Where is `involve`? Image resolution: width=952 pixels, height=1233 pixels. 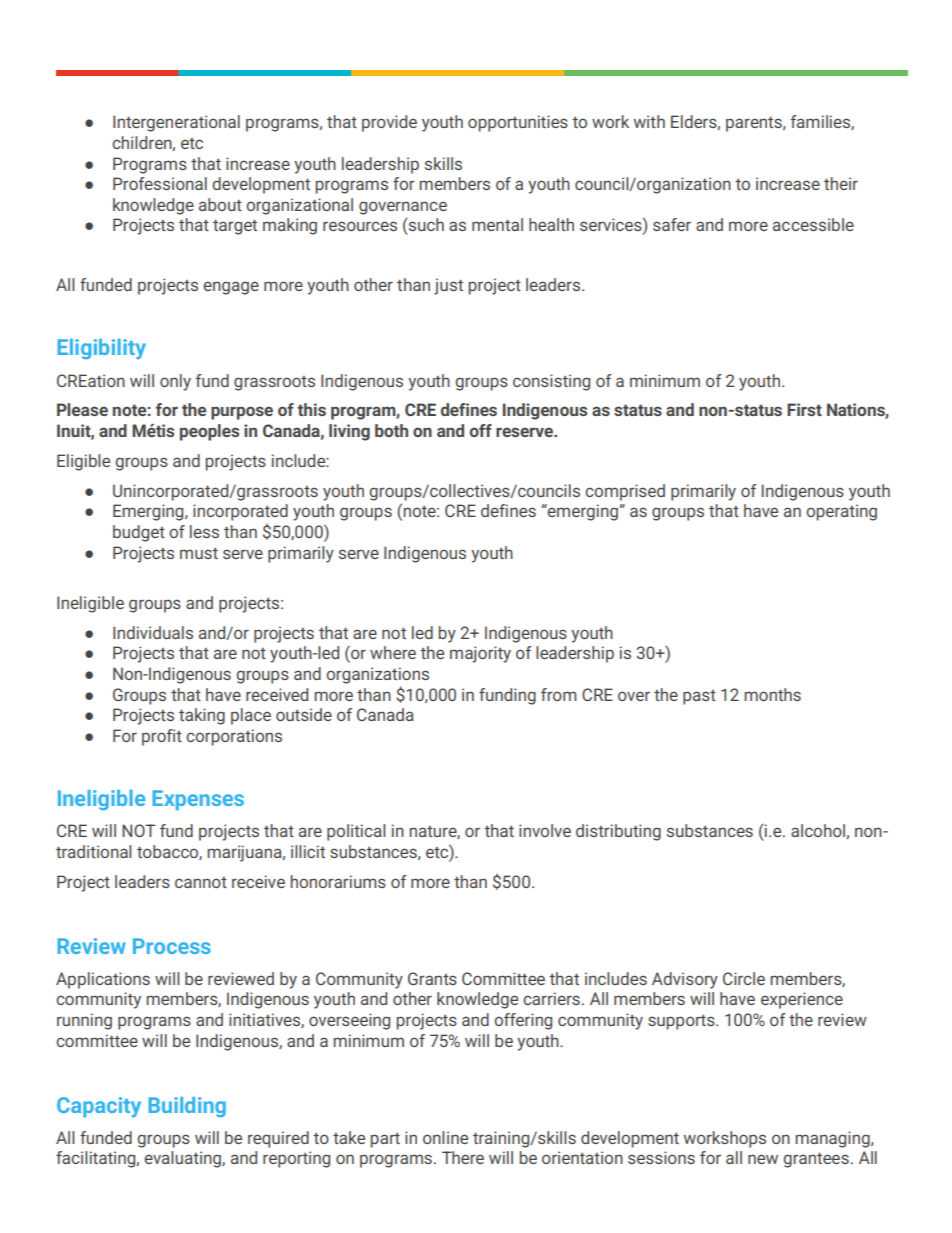
involve is located at coordinates (545, 830).
